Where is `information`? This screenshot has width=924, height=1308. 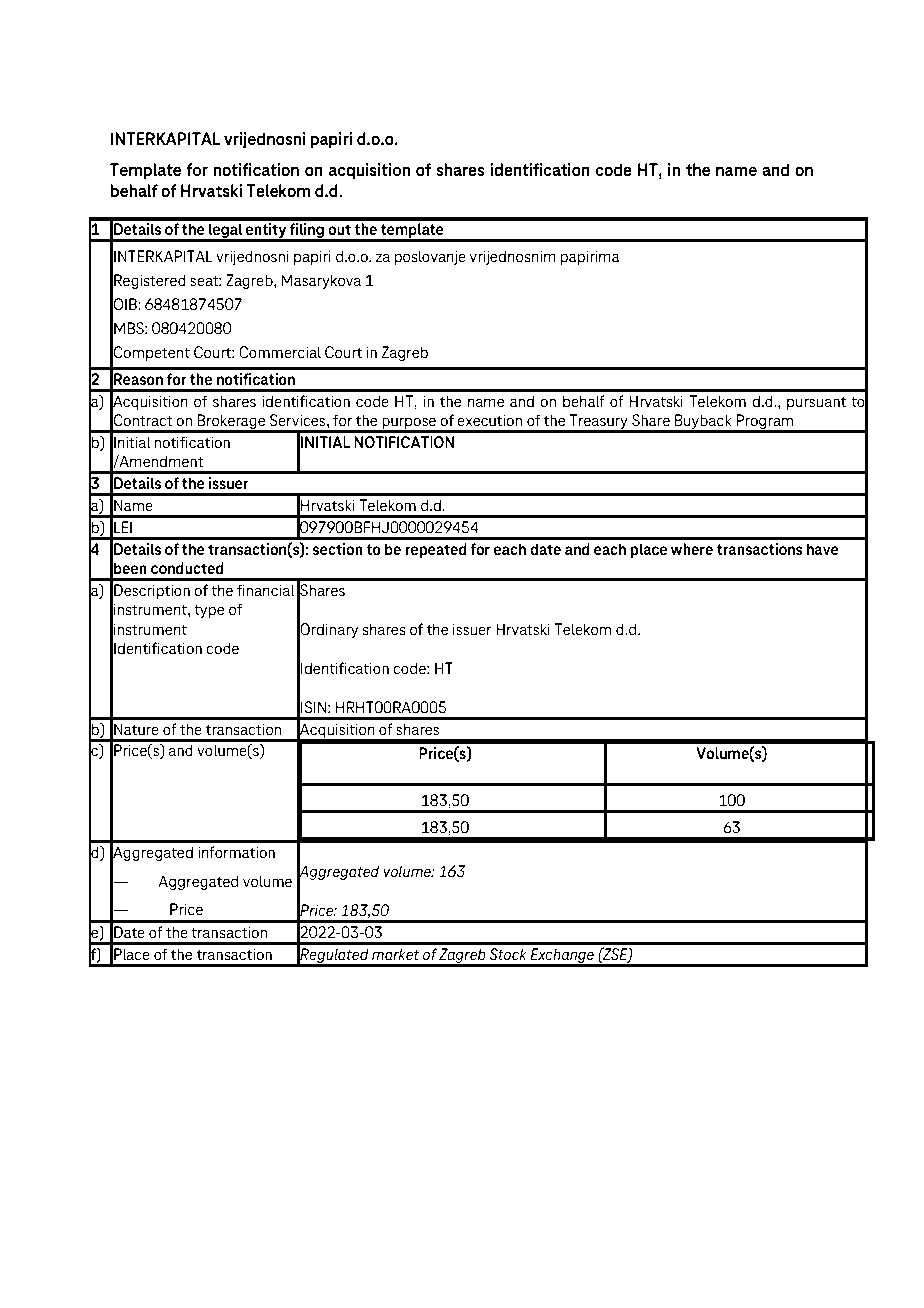
information is located at coordinates (236, 852).
